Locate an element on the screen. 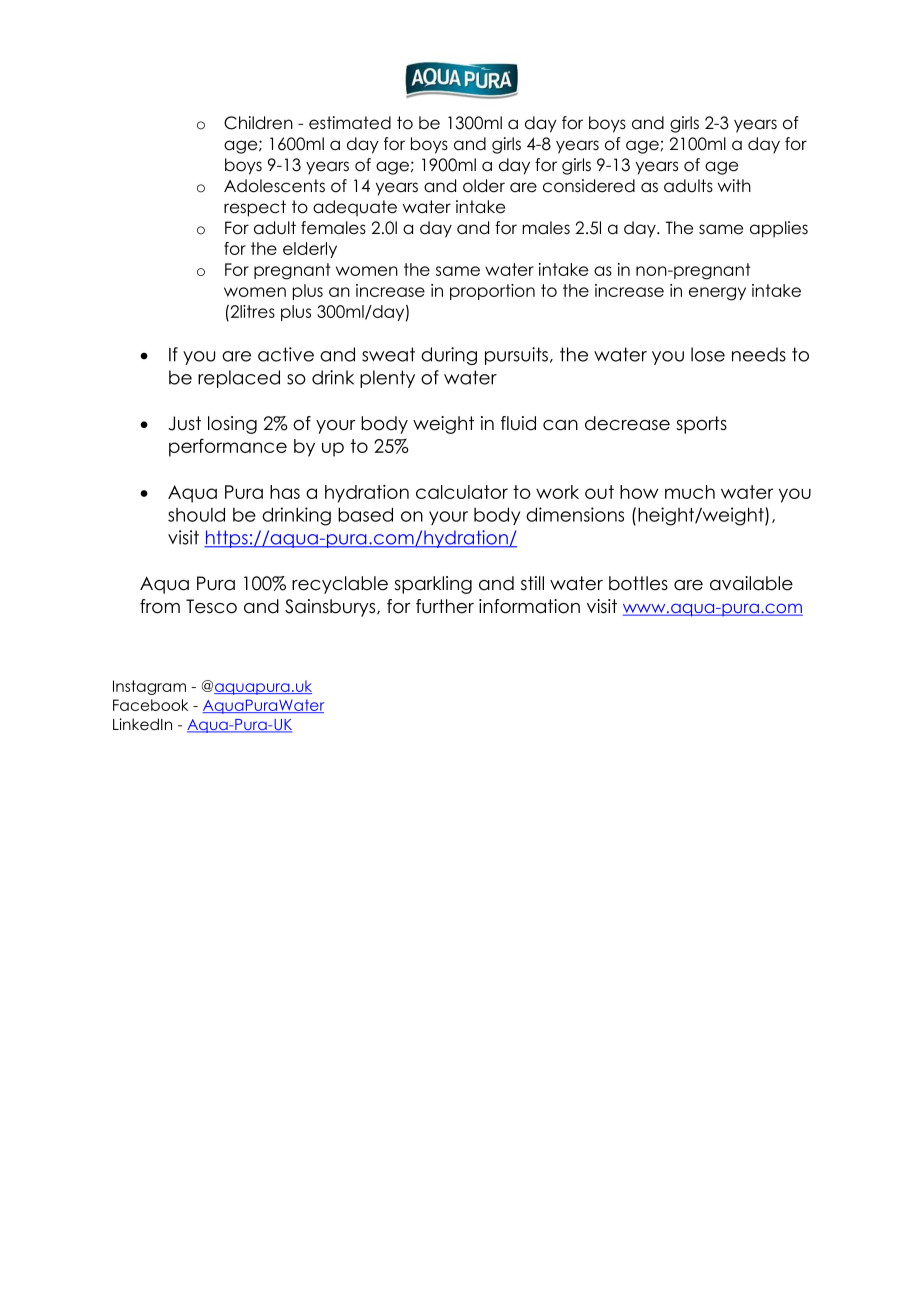 Image resolution: width=924 pixels, height=1309 pixels. losing is located at coordinates (232, 425).
